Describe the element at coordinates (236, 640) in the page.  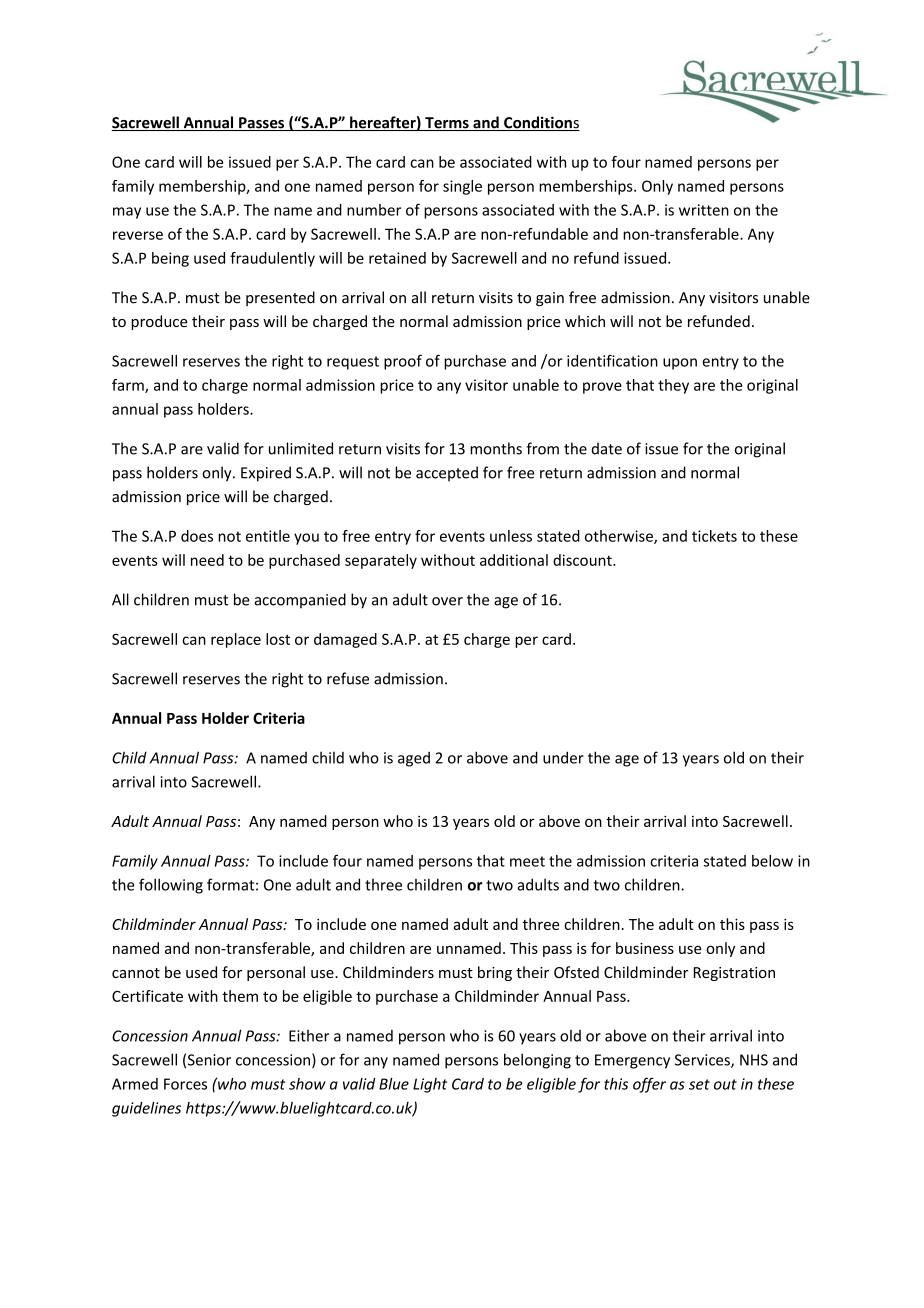
I see `replace` at that location.
